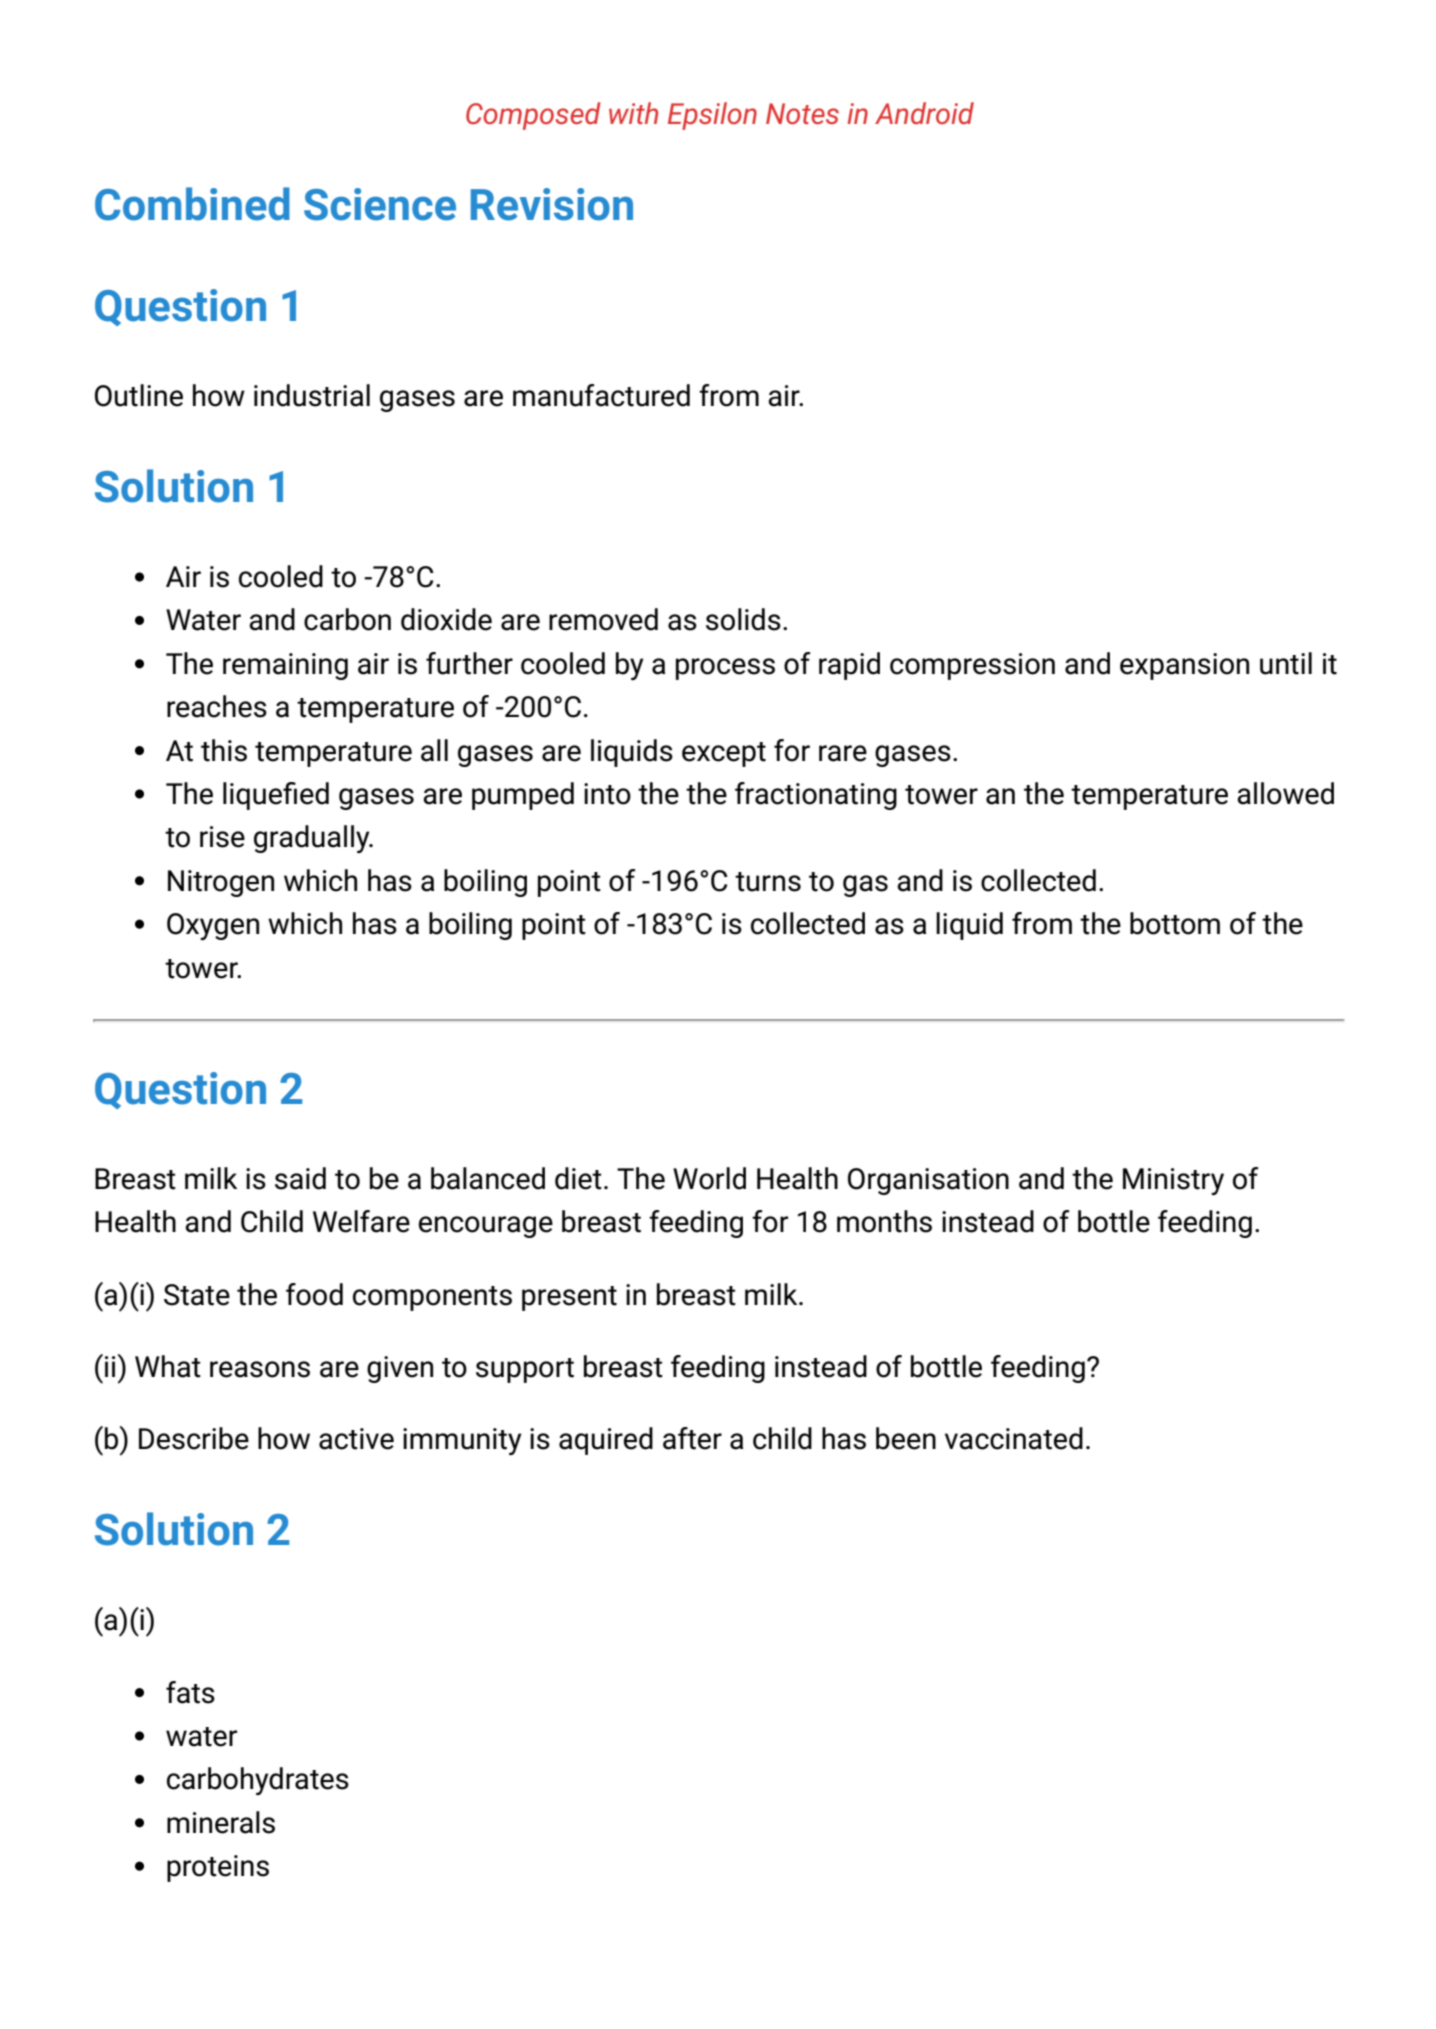 The image size is (1436, 2029). What do you see at coordinates (1184, 666) in the screenshot?
I see `expansion` at bounding box center [1184, 666].
